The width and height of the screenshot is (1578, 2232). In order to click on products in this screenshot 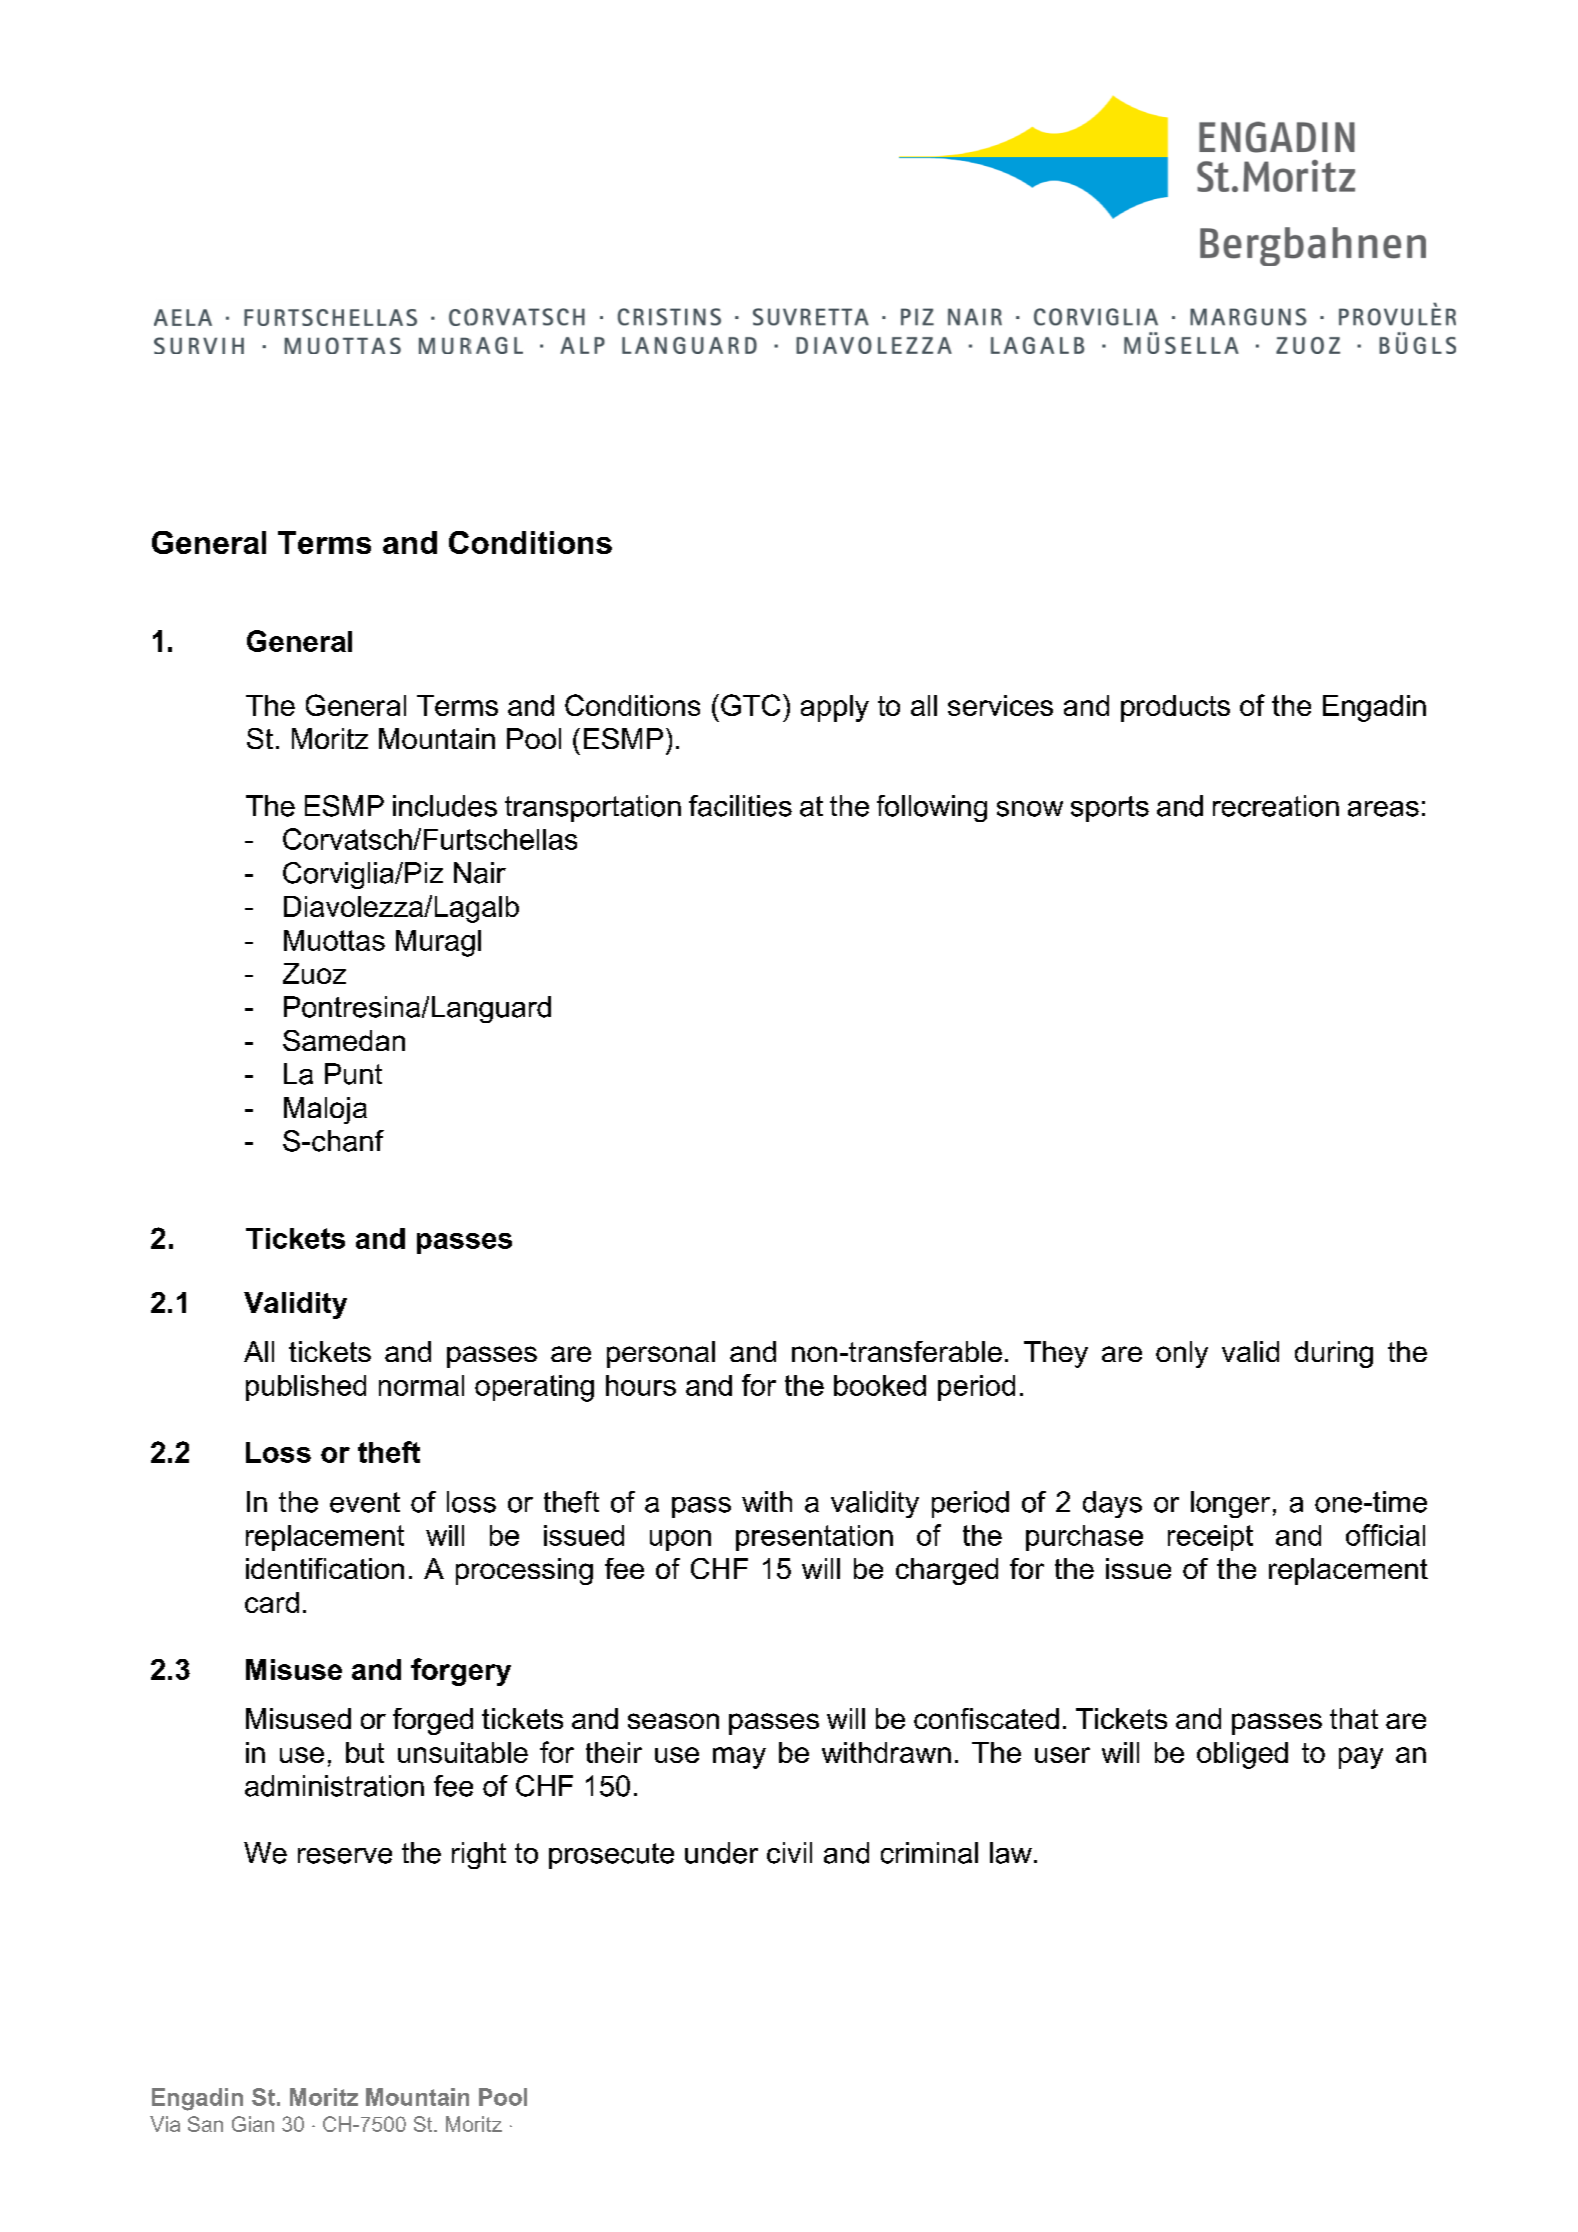, I will do `click(1175, 708)`.
